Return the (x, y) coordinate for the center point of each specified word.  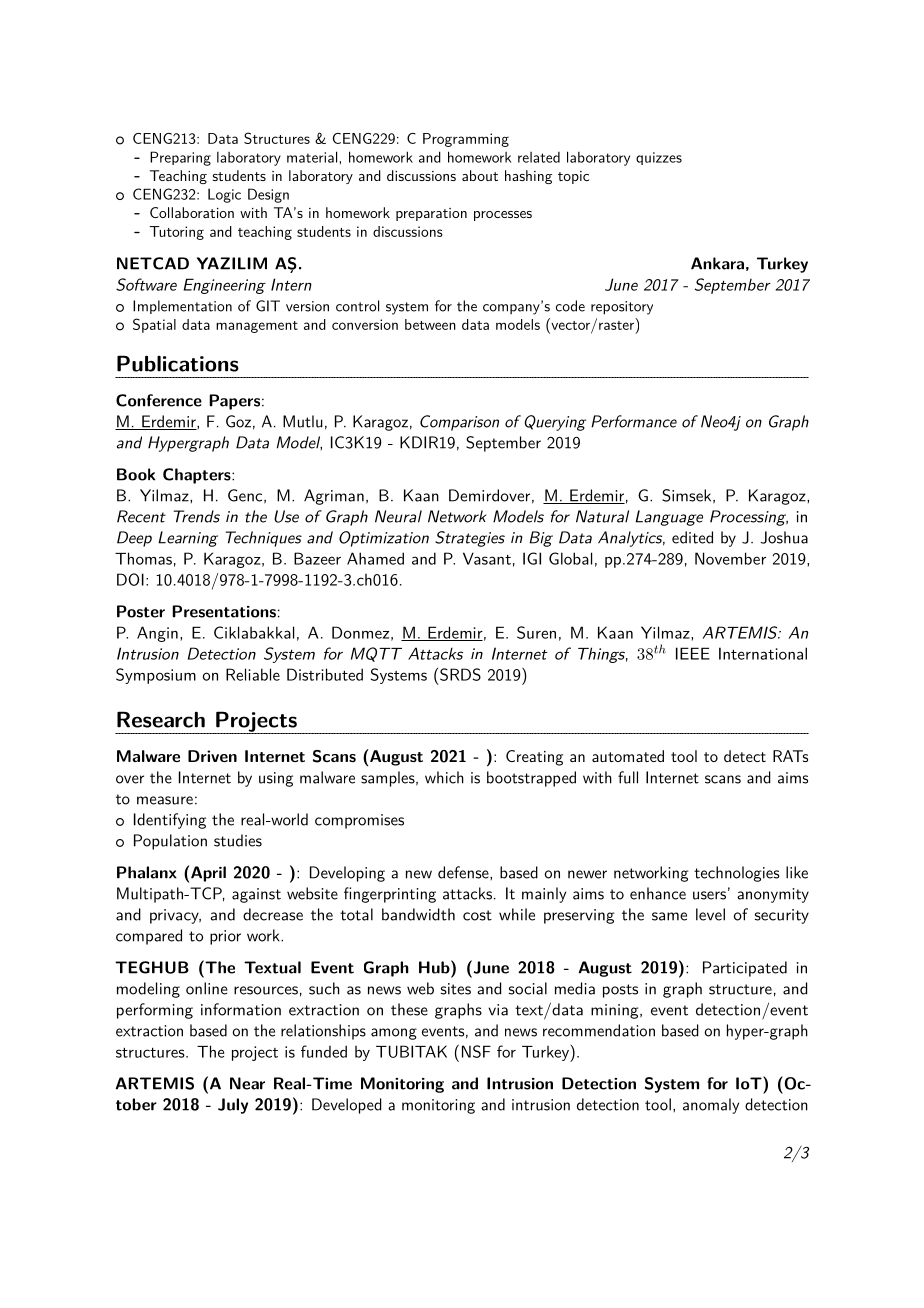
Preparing (180, 158)
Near (247, 1083)
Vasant (487, 558)
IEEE (693, 653)
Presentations (224, 611)
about (480, 175)
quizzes (659, 158)
